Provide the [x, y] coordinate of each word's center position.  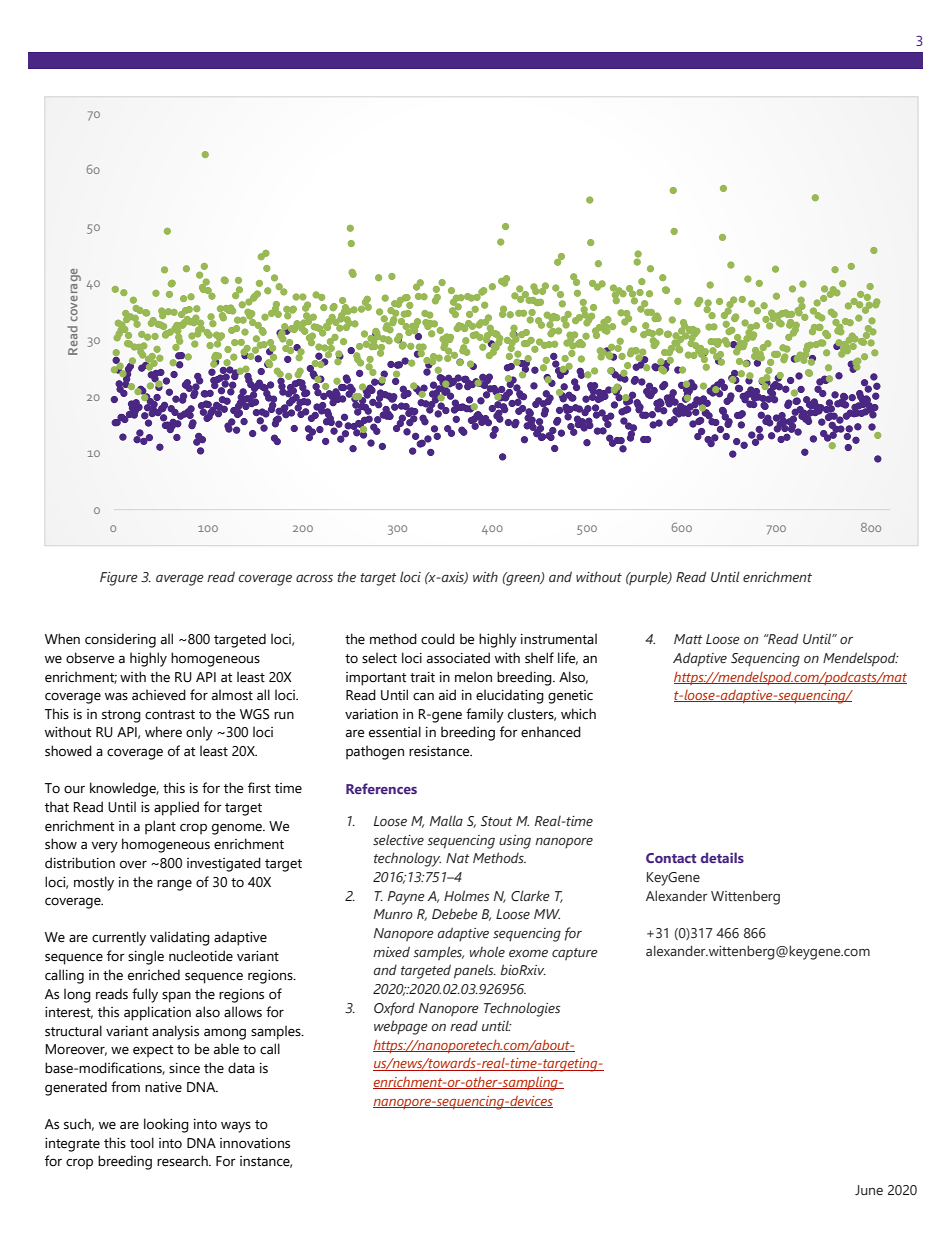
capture [575, 954]
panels [475, 971]
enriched [154, 975]
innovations [255, 1143]
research [183, 1161]
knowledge [124, 789]
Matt [688, 639]
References [381, 788]
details [722, 857]
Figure [119, 579]
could [438, 639]
